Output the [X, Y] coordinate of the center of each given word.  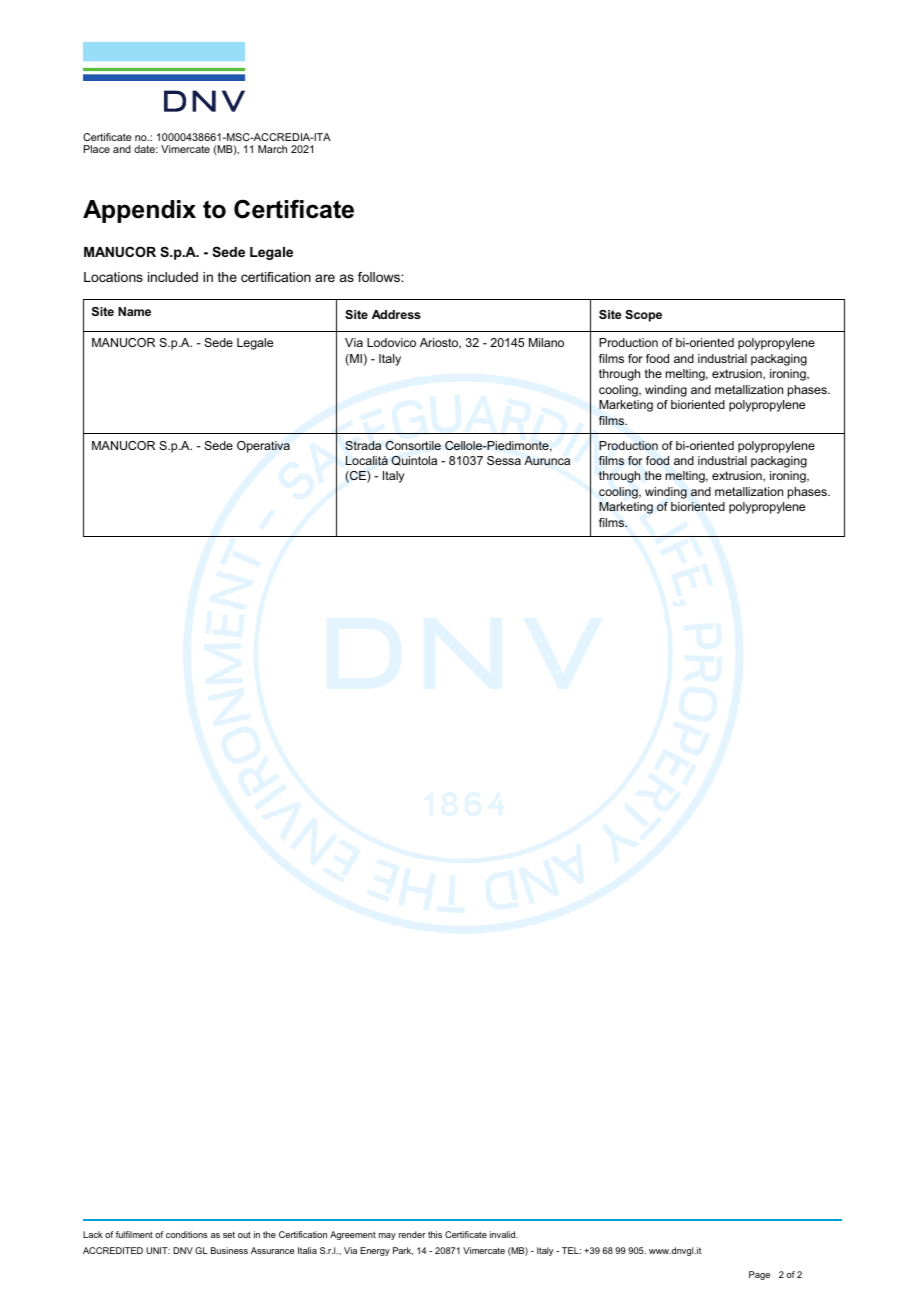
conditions [187, 1234]
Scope [643, 316]
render [412, 1234]
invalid [504, 1234]
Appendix [139, 211]
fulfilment [134, 1234]
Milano [546, 342]
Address [396, 314]
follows [380, 277]
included [173, 277]
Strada [363, 445]
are [325, 278]
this [435, 1234]
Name [134, 311]
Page [759, 1275]
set [229, 1234]
